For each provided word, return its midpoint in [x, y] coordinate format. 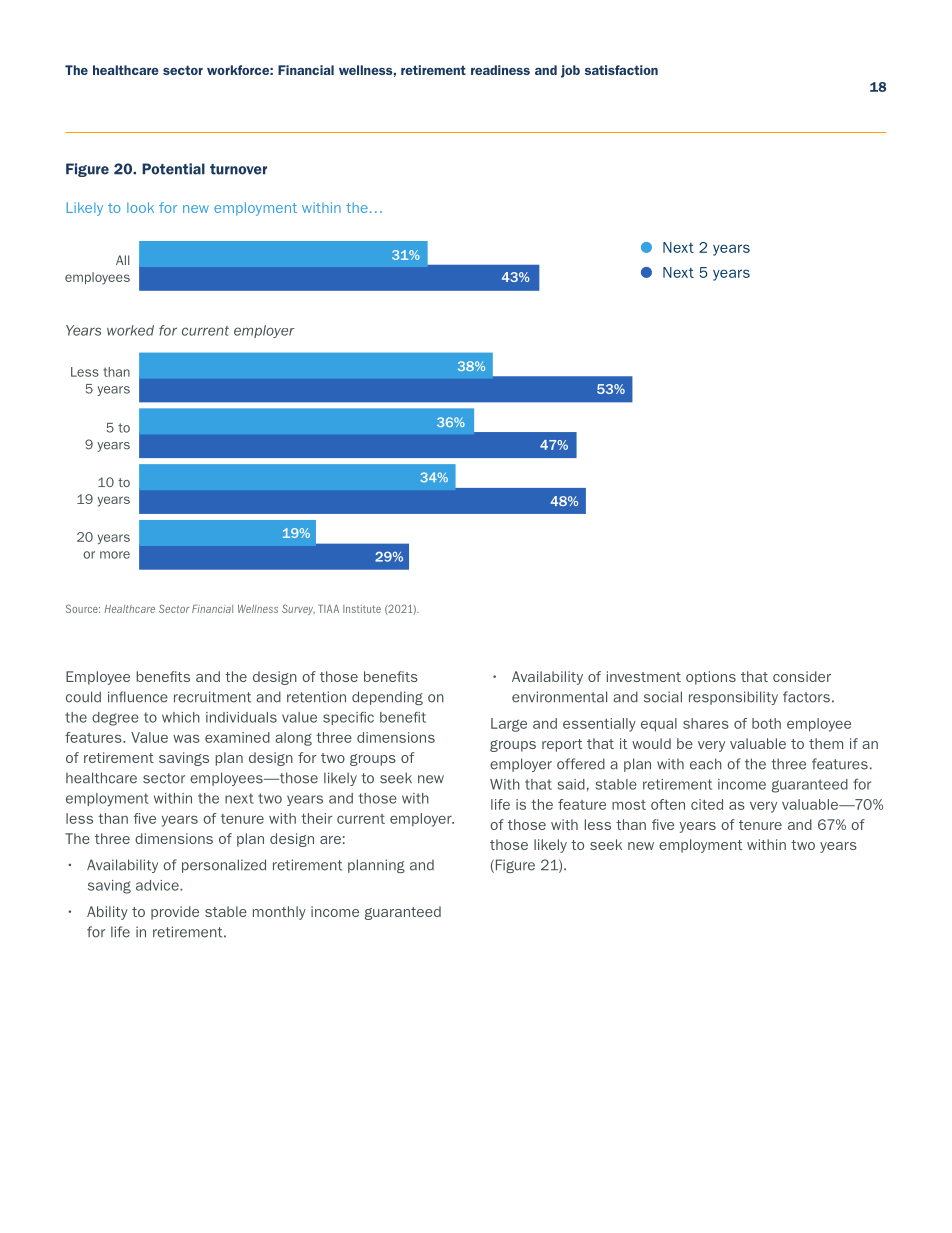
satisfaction [621, 70]
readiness [500, 70]
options [711, 678]
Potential [173, 169]
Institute [362, 609]
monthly [279, 913]
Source [83, 608]
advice [158, 885]
